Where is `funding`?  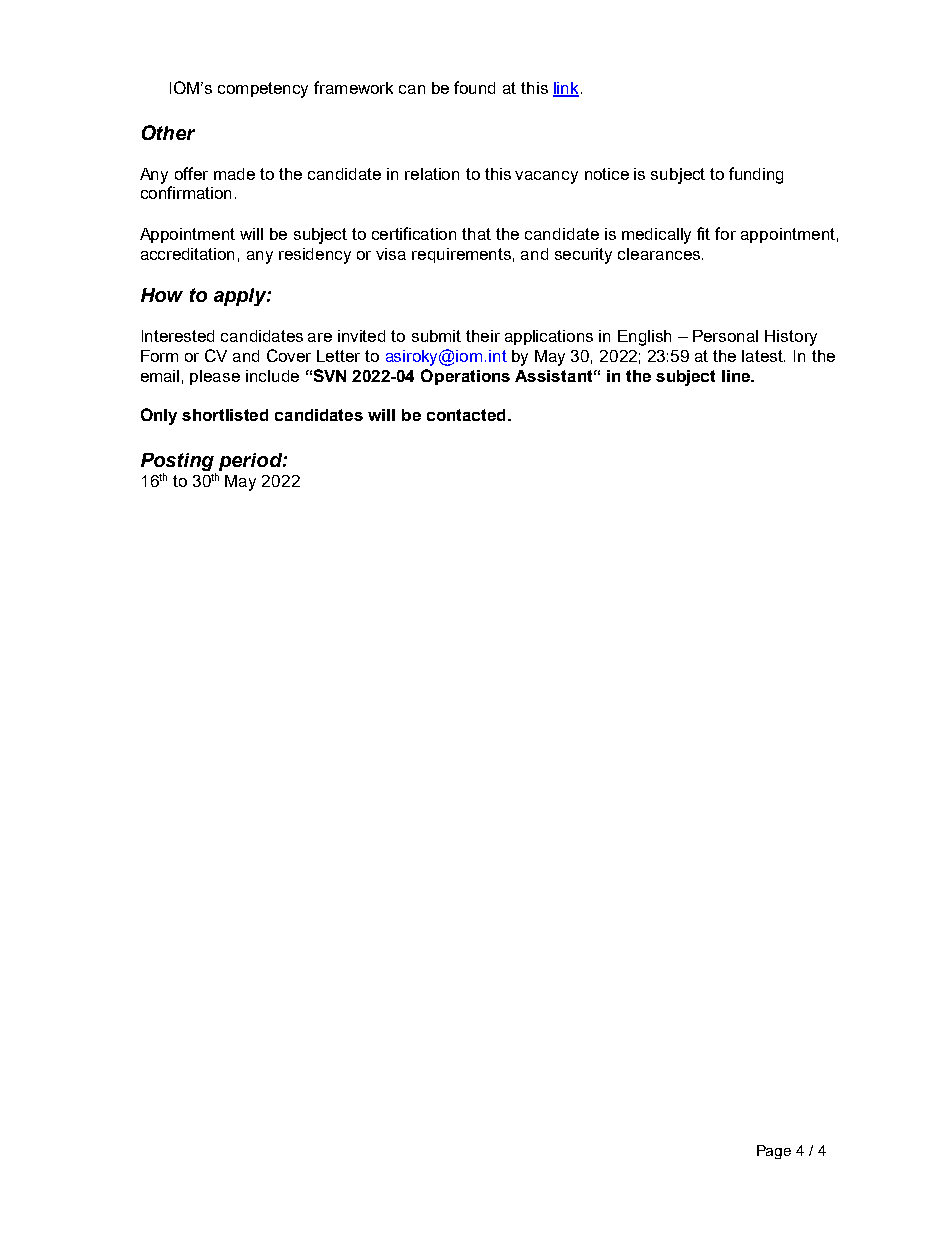
funding is located at coordinates (756, 175).
